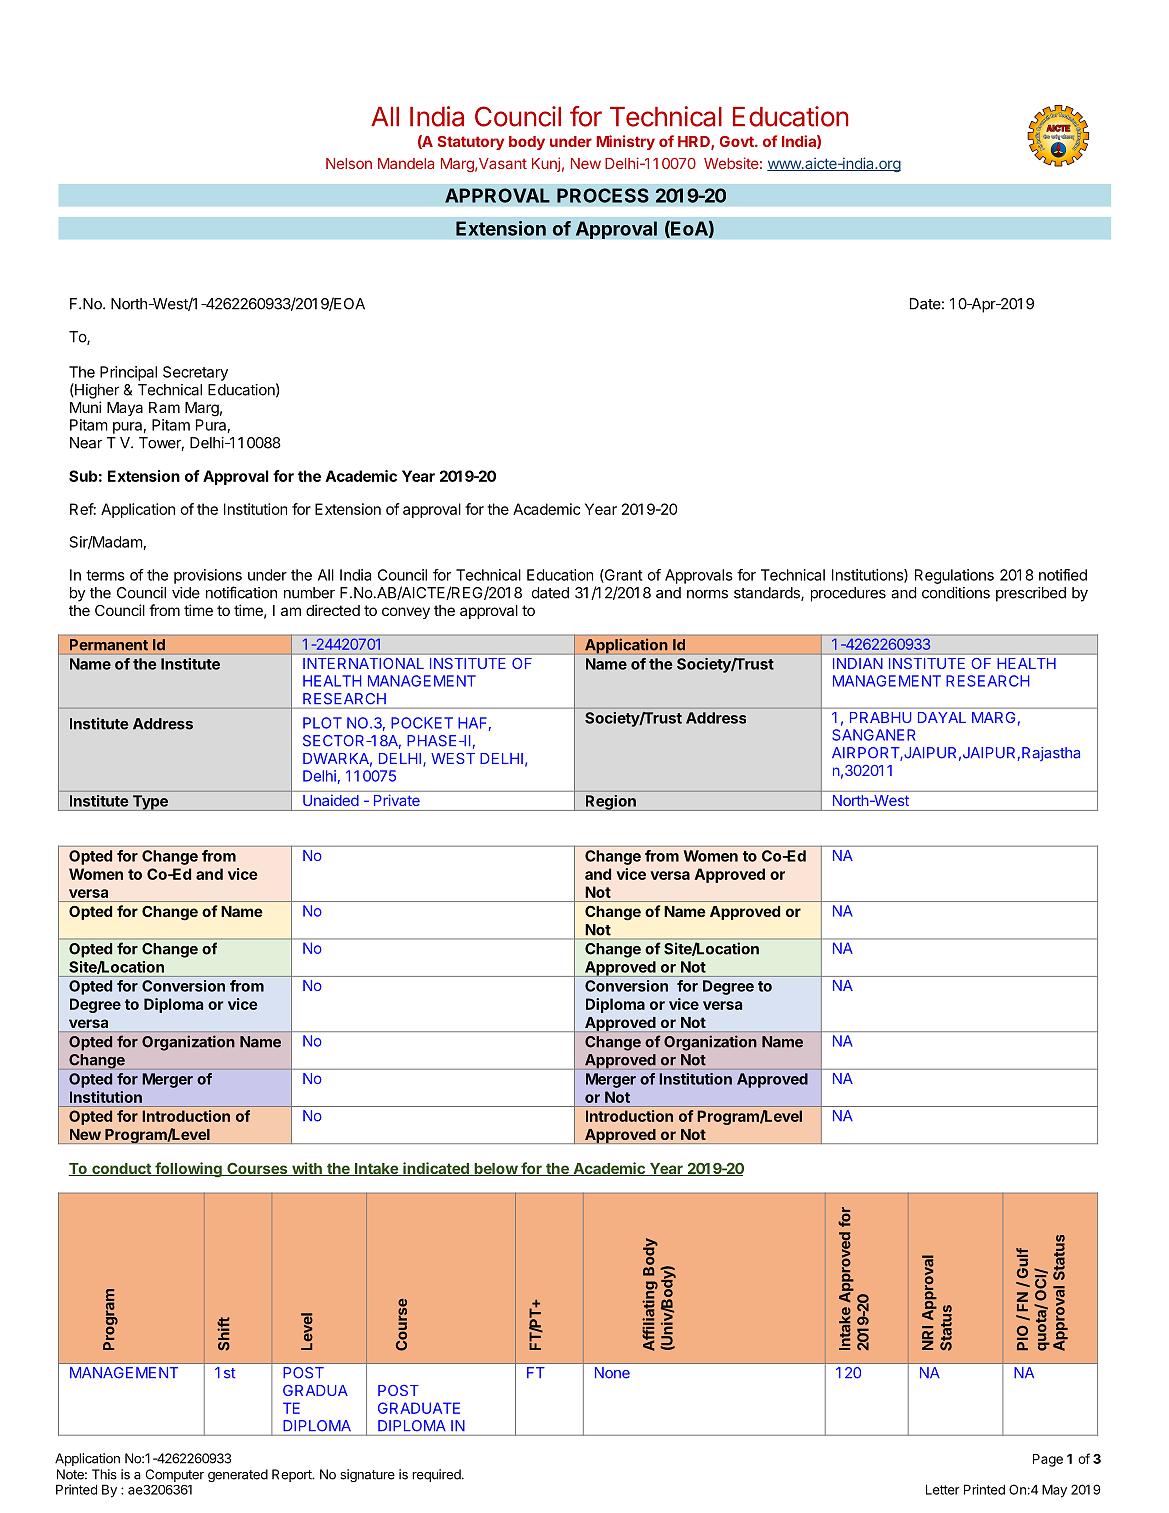 The width and height of the page is (1169, 1513). Describe the element at coordinates (603, 195) in the page. I see `PROCESS` at that location.
